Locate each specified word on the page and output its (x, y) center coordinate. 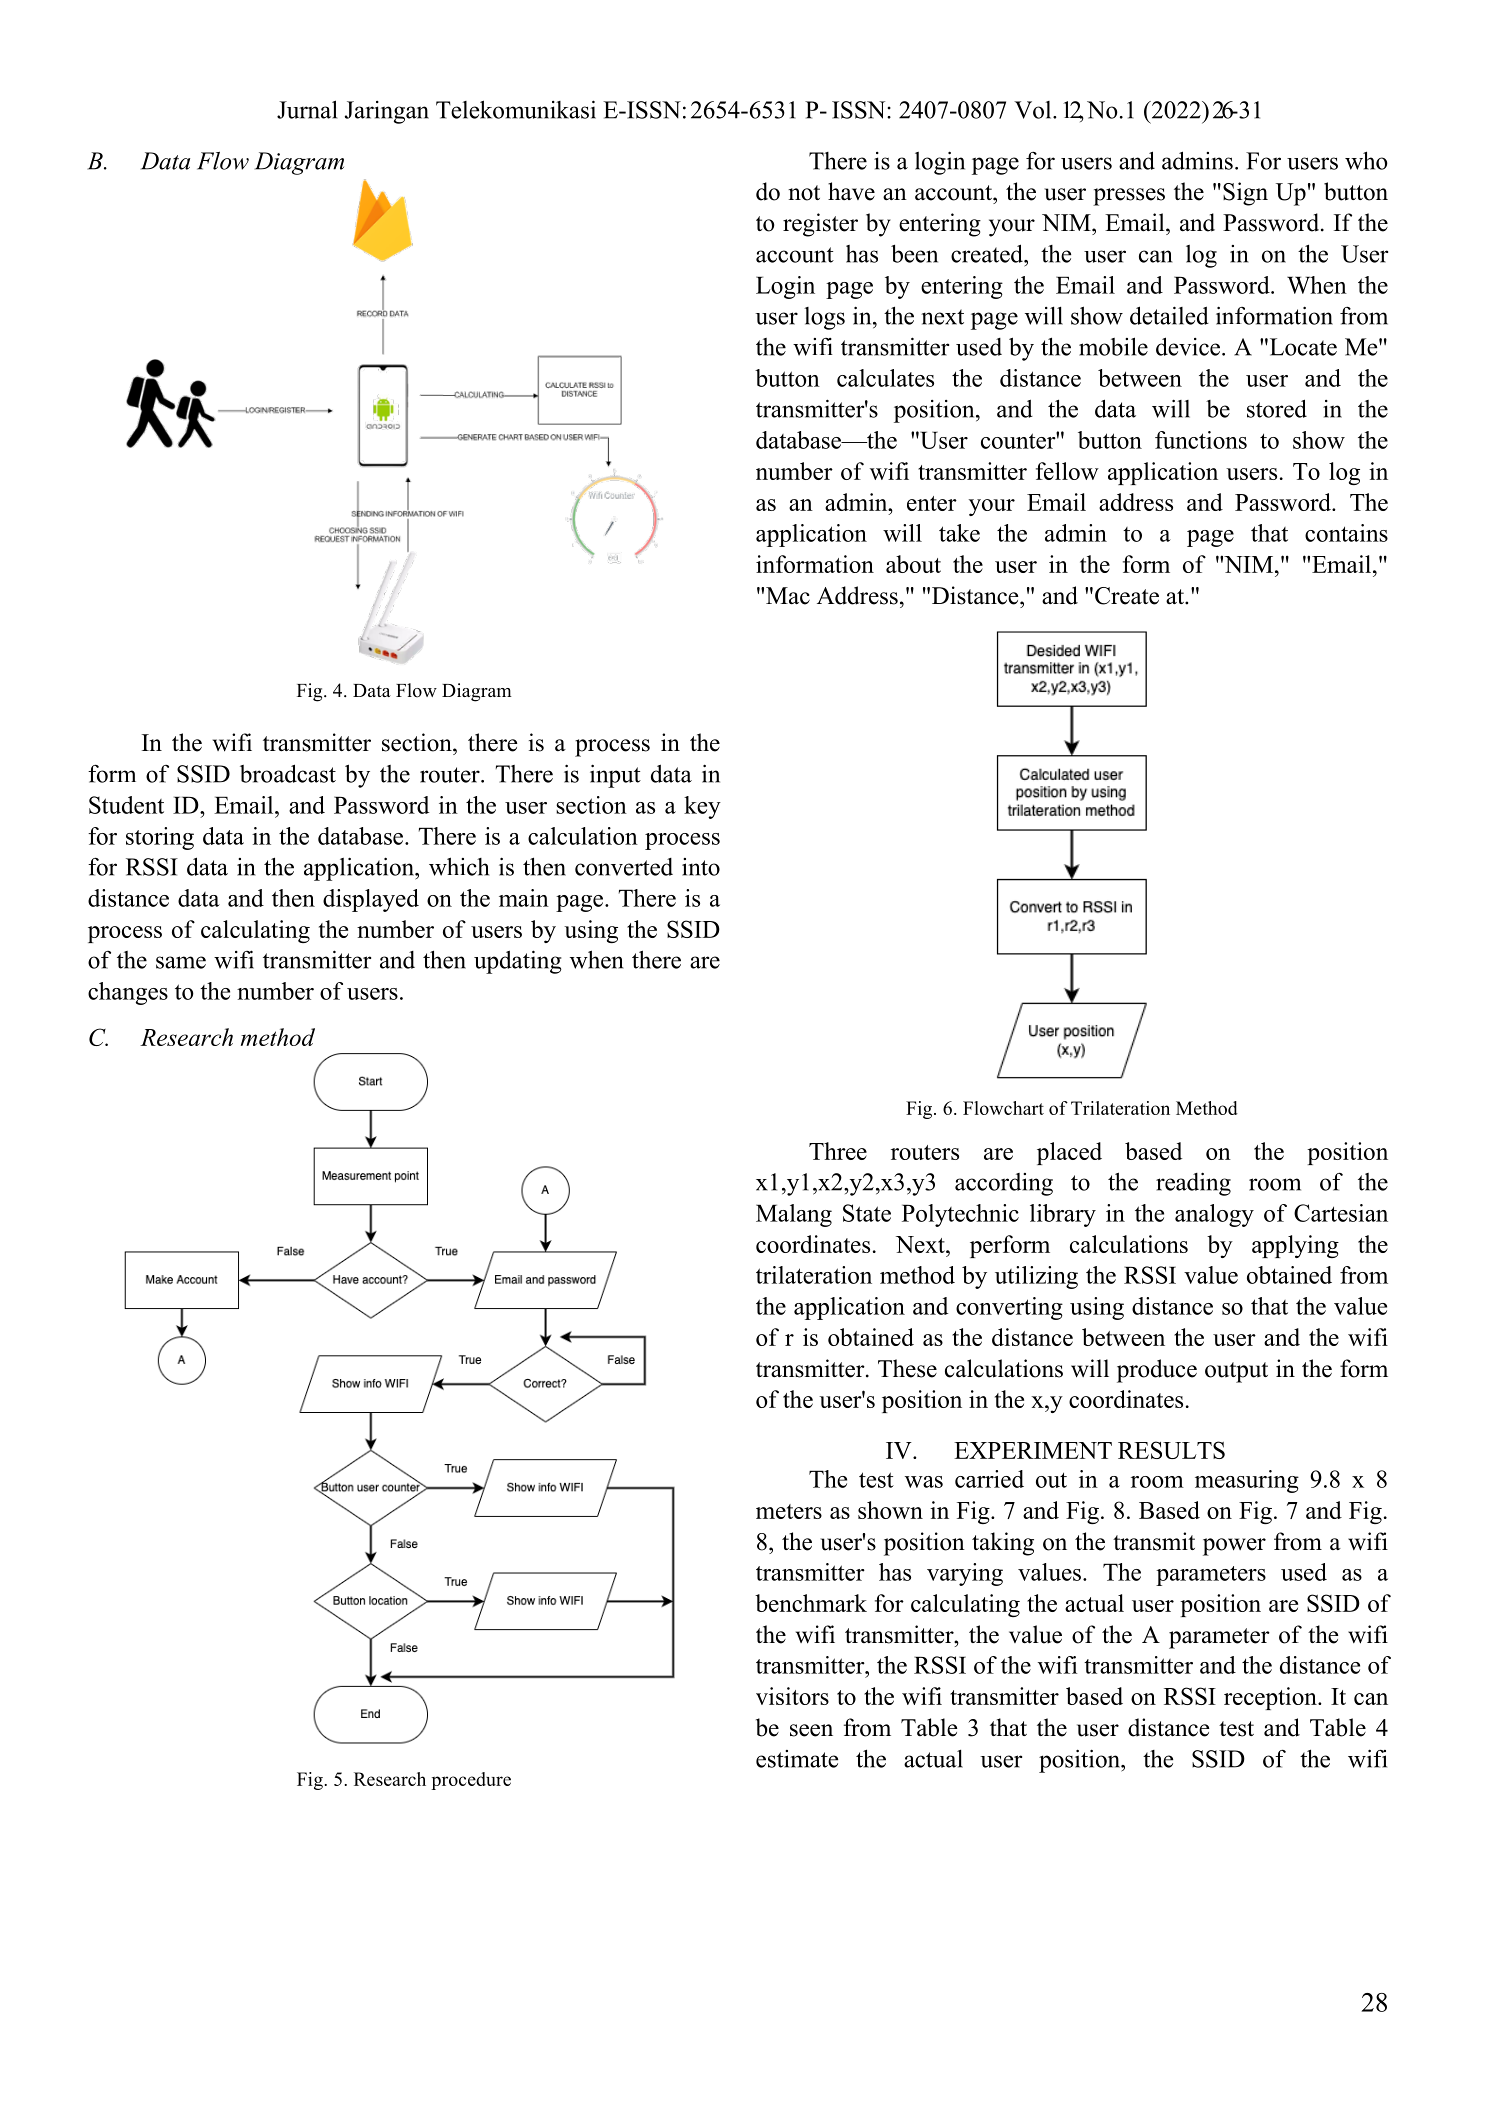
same (181, 962)
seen (811, 1730)
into (701, 867)
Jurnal (307, 109)
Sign (1245, 194)
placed (1069, 1153)
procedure (471, 1781)
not (804, 193)
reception (1271, 1698)
